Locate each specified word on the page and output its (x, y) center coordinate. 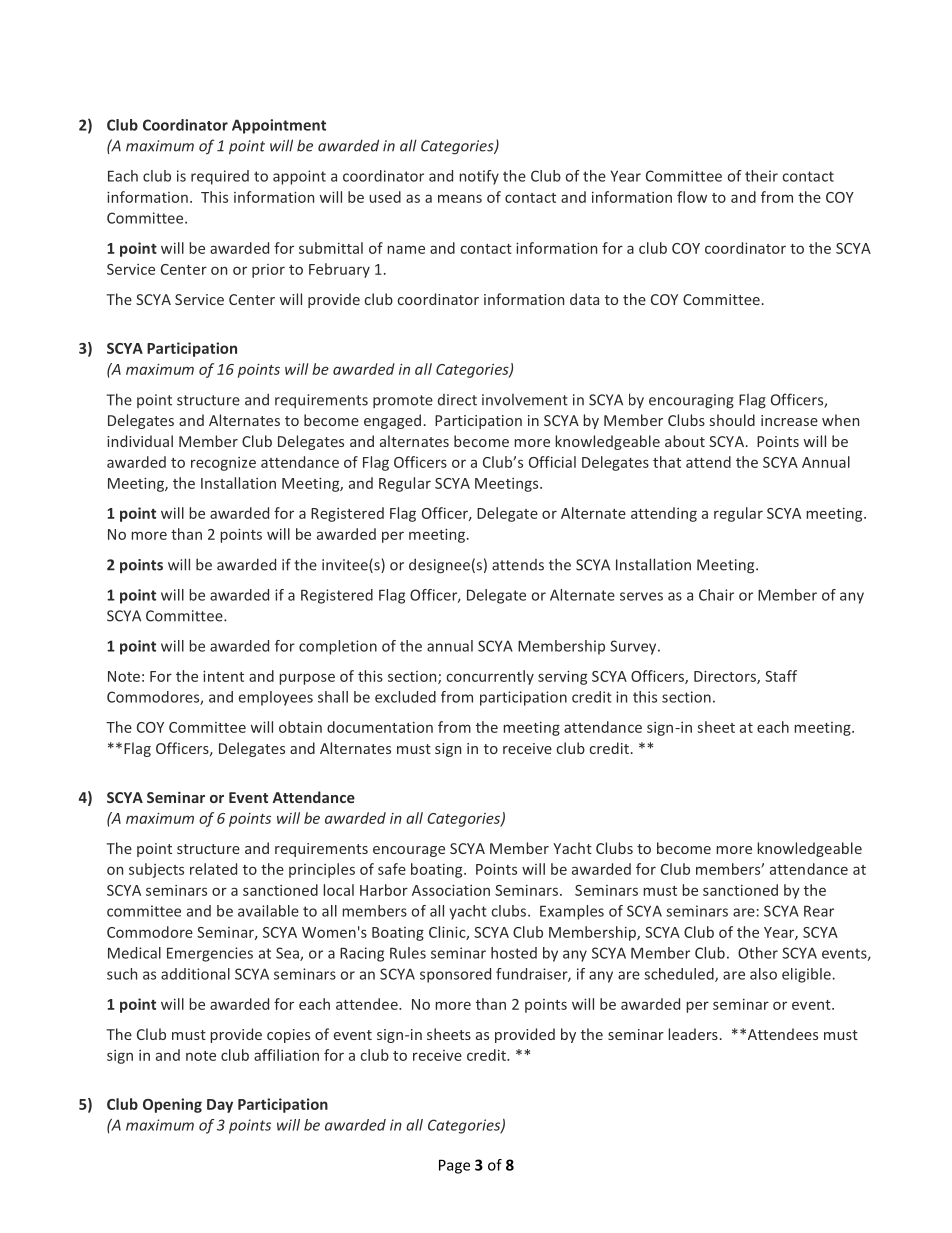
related (213, 869)
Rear (819, 911)
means (460, 198)
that (667, 462)
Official (552, 462)
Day (220, 1106)
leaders (693, 1034)
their (761, 176)
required (220, 177)
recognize (223, 464)
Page (454, 1166)
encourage (409, 851)
